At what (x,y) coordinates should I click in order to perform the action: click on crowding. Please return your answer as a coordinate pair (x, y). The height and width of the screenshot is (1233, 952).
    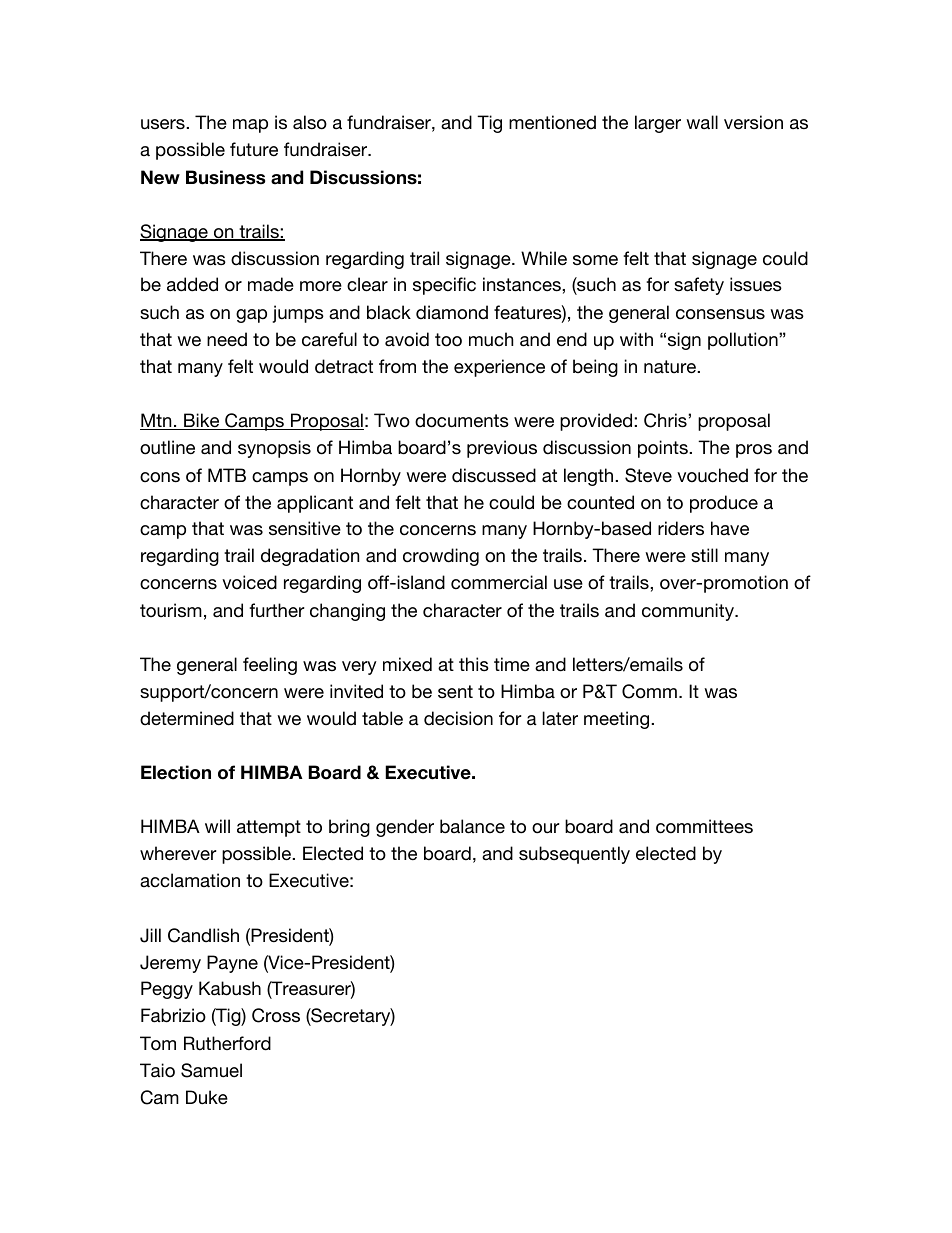
    Looking at the image, I should click on (441, 557).
